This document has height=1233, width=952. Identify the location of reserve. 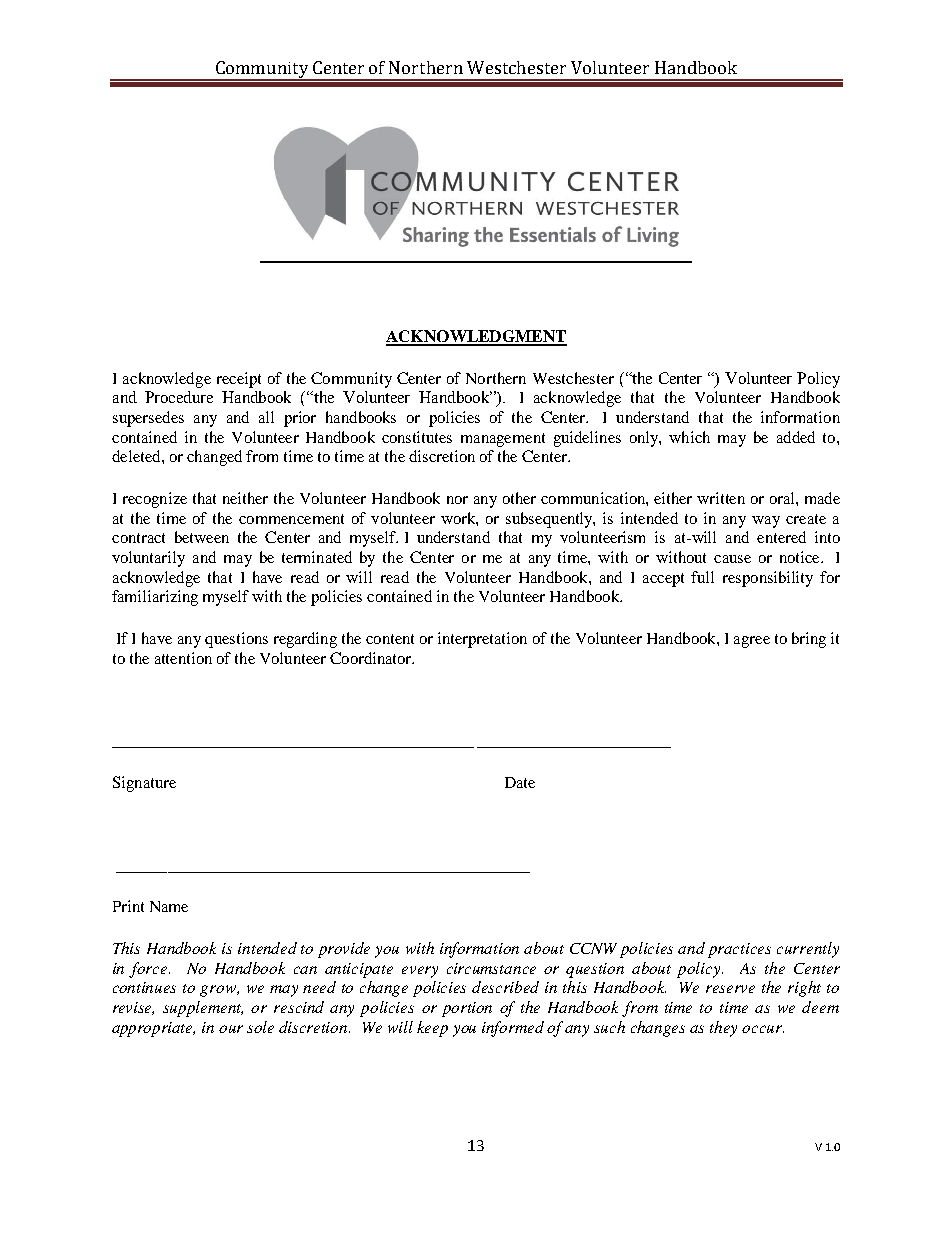
(730, 989).
